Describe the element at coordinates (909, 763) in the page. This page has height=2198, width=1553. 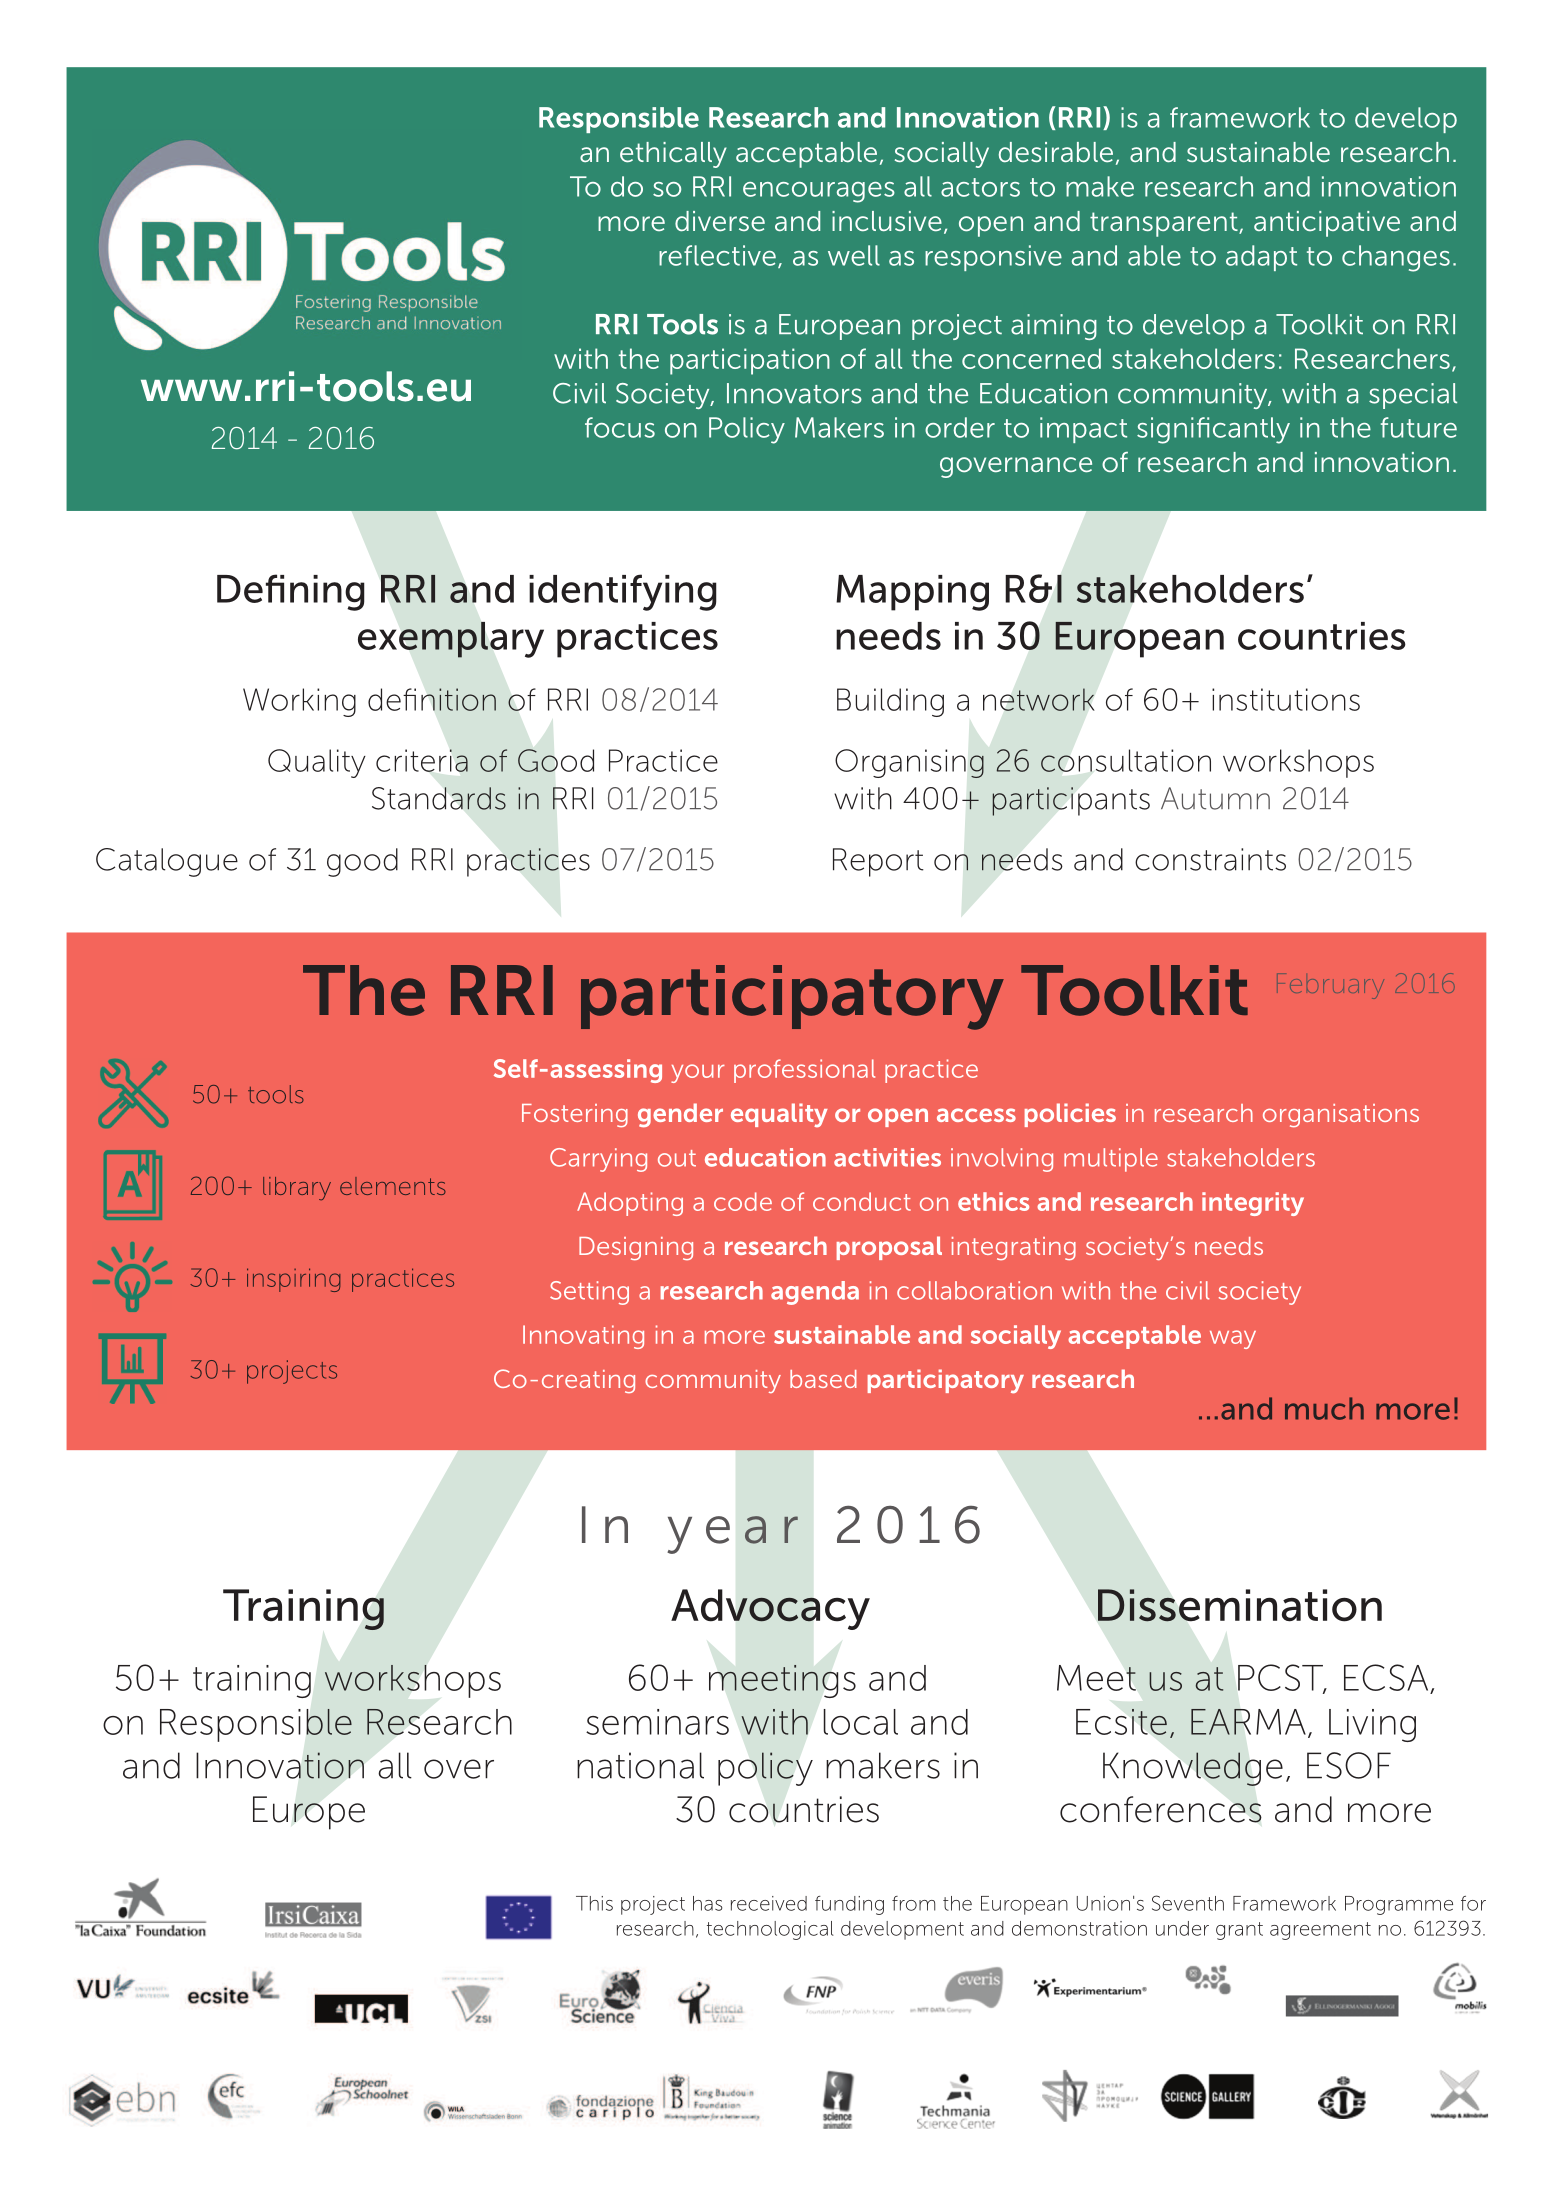
I see `Organising` at that location.
